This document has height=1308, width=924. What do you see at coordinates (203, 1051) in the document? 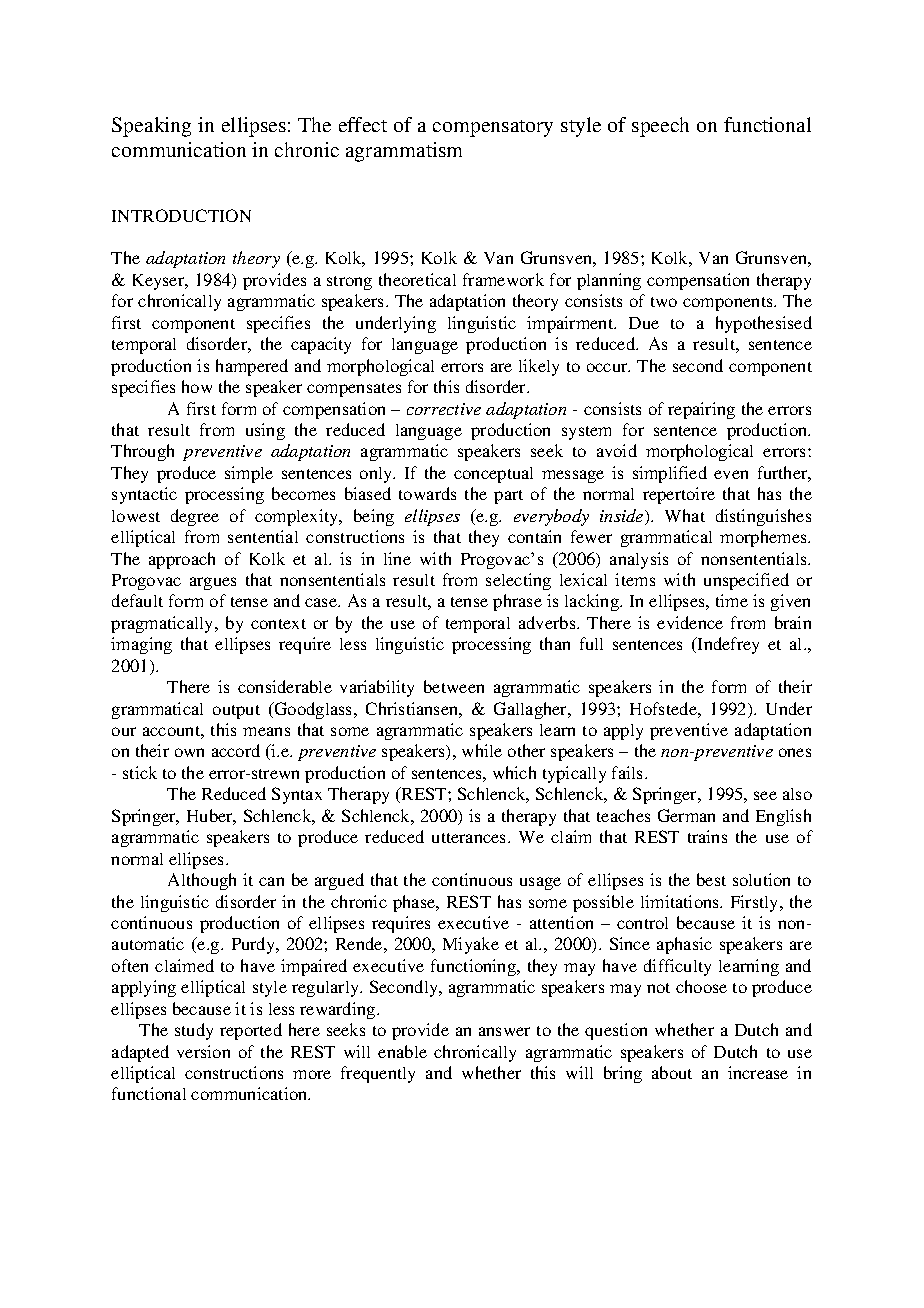
I see `version` at bounding box center [203, 1051].
